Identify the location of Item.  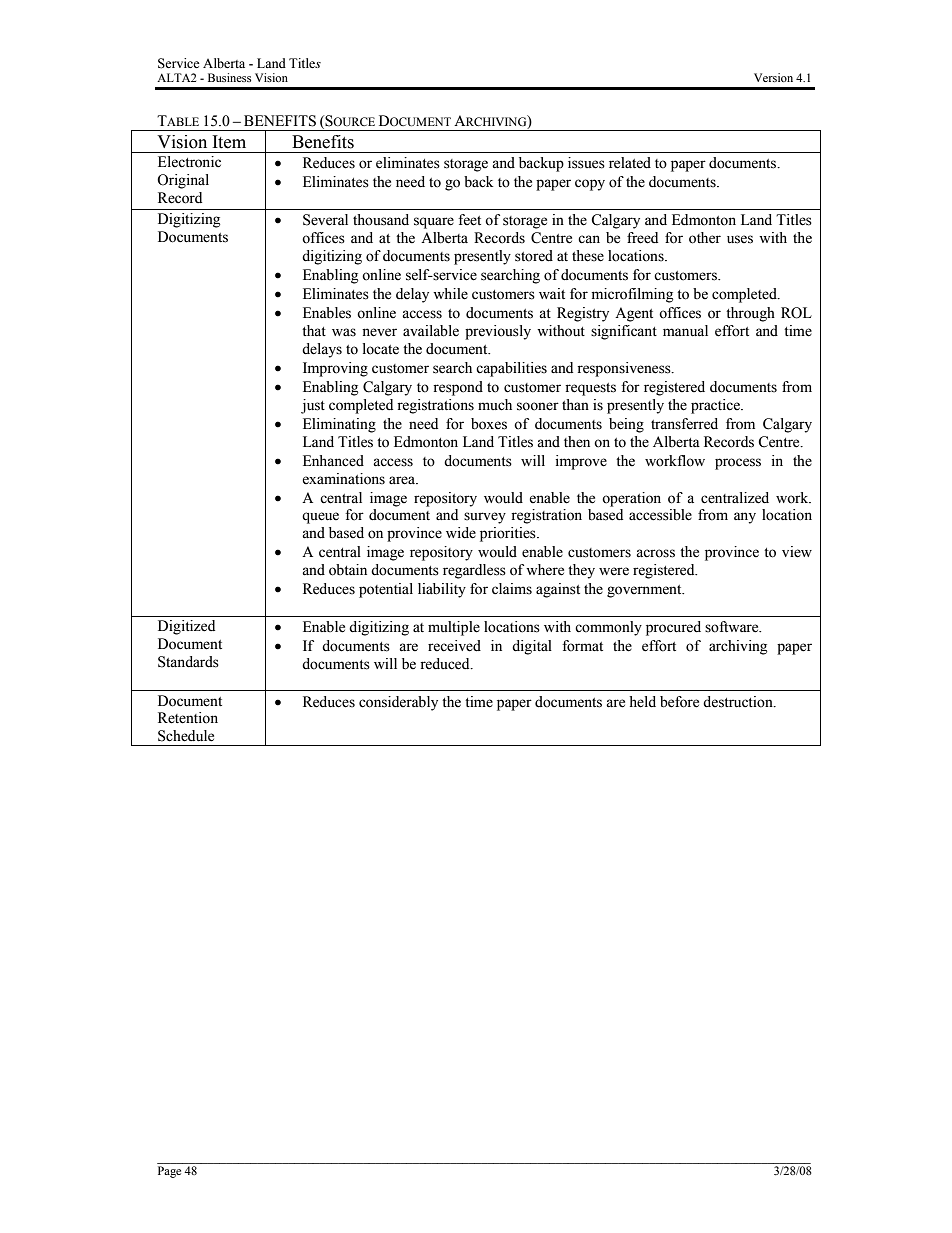
(229, 142).
